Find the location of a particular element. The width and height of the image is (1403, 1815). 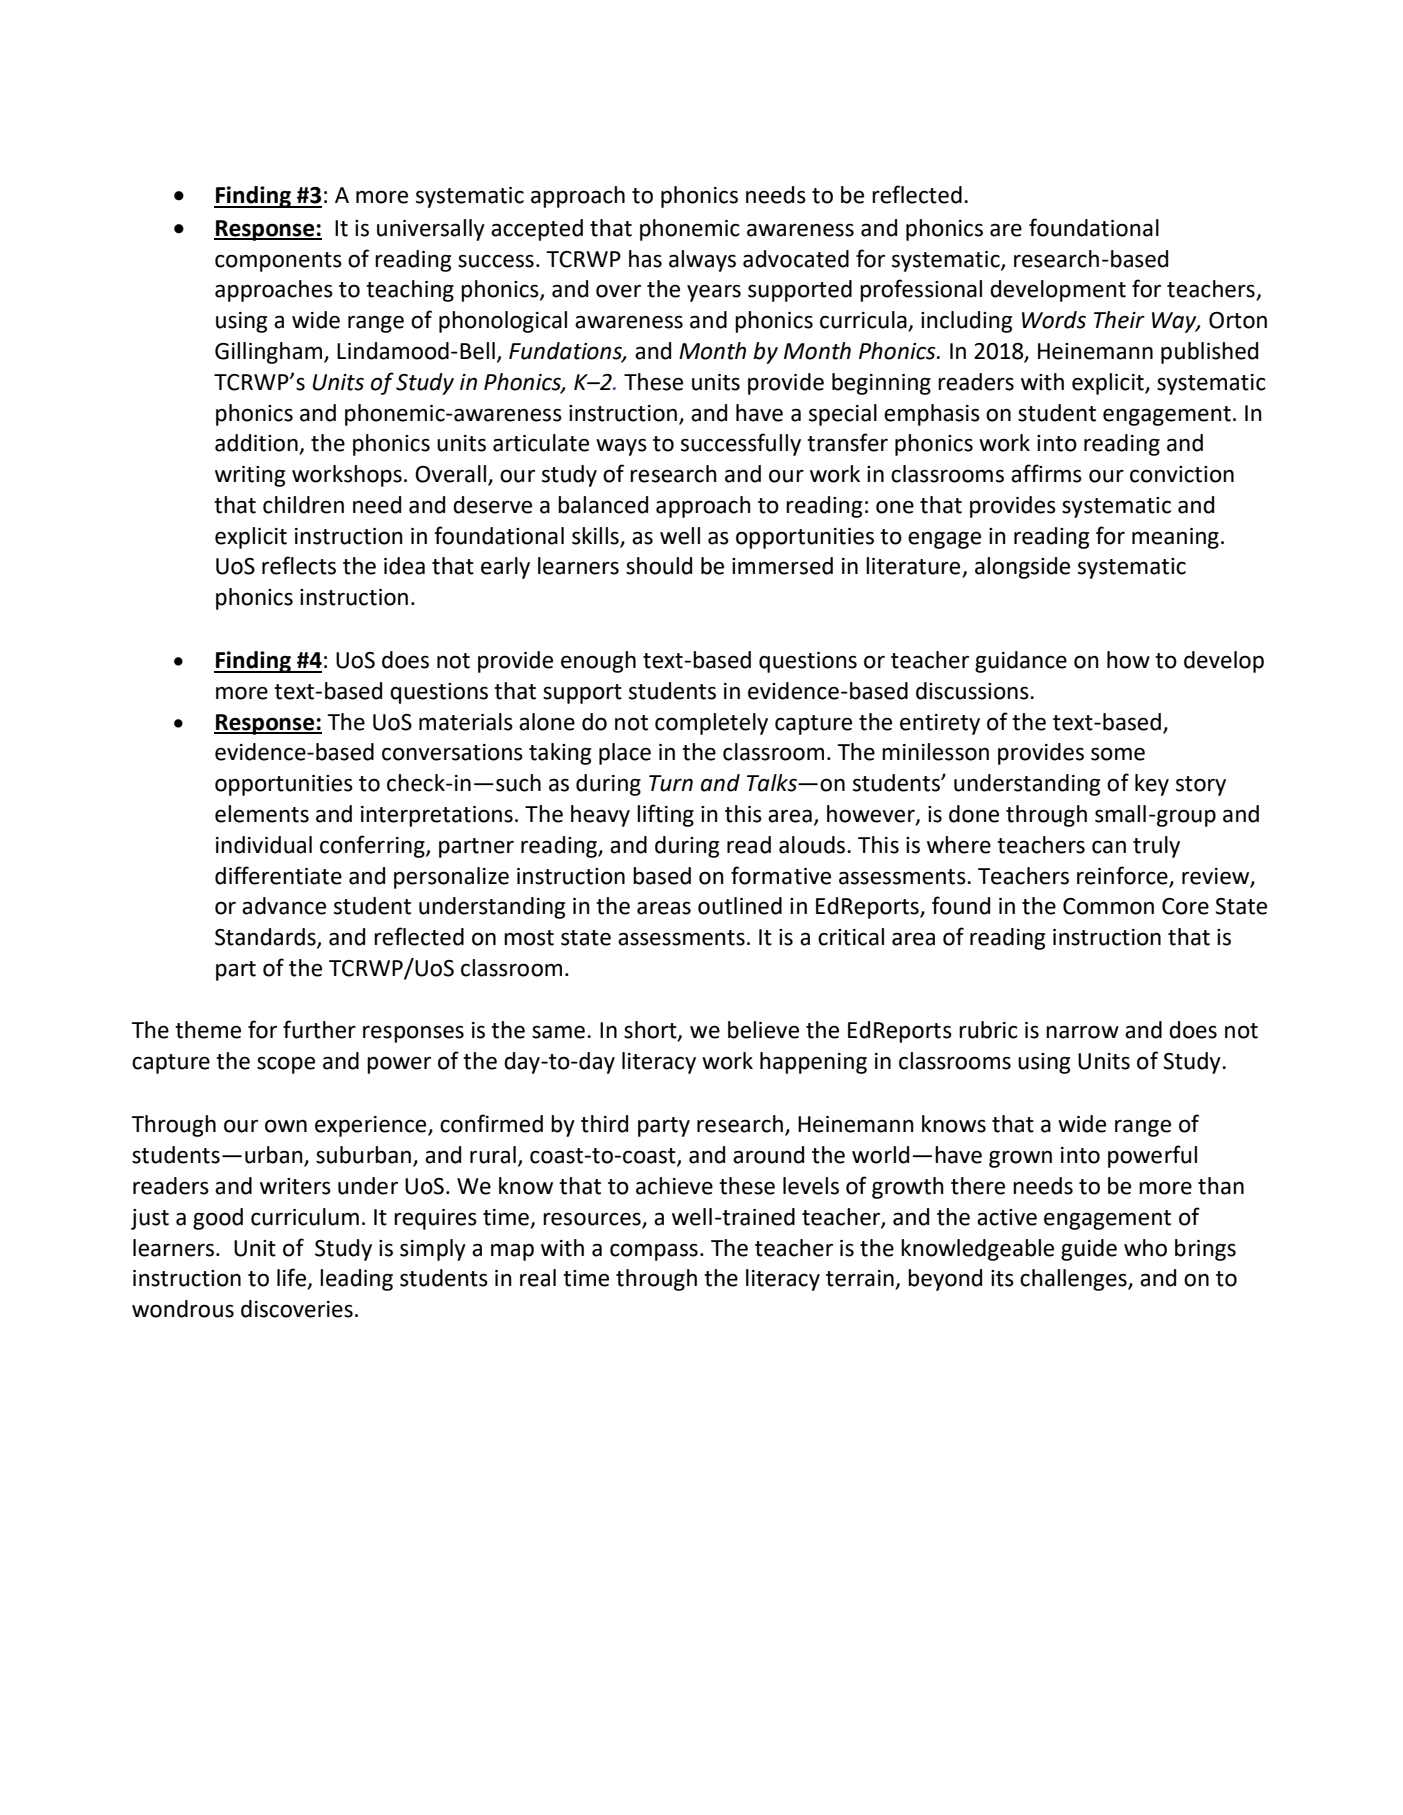

reflects is located at coordinates (299, 565).
